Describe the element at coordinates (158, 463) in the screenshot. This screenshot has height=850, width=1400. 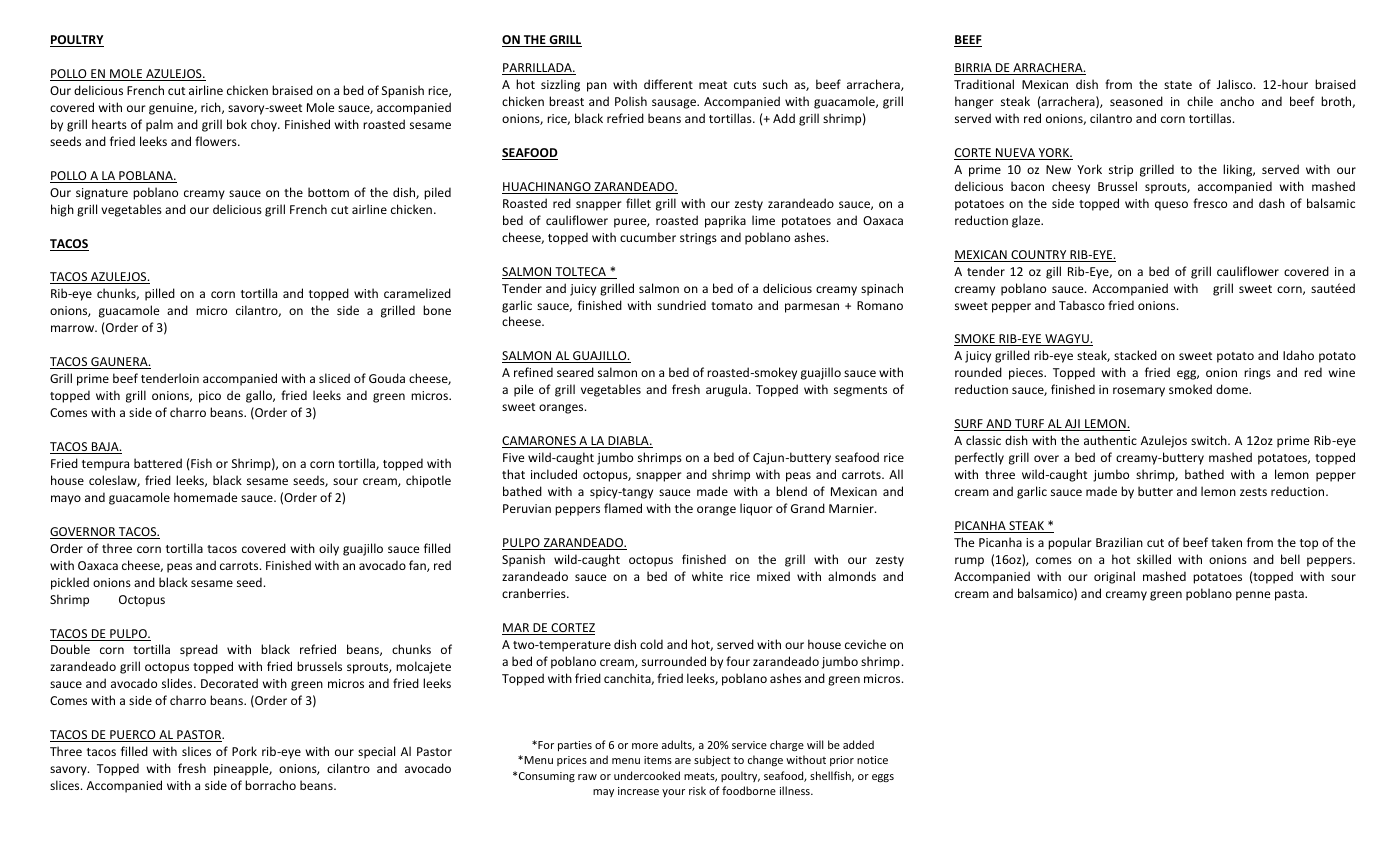
I see `battered` at that location.
